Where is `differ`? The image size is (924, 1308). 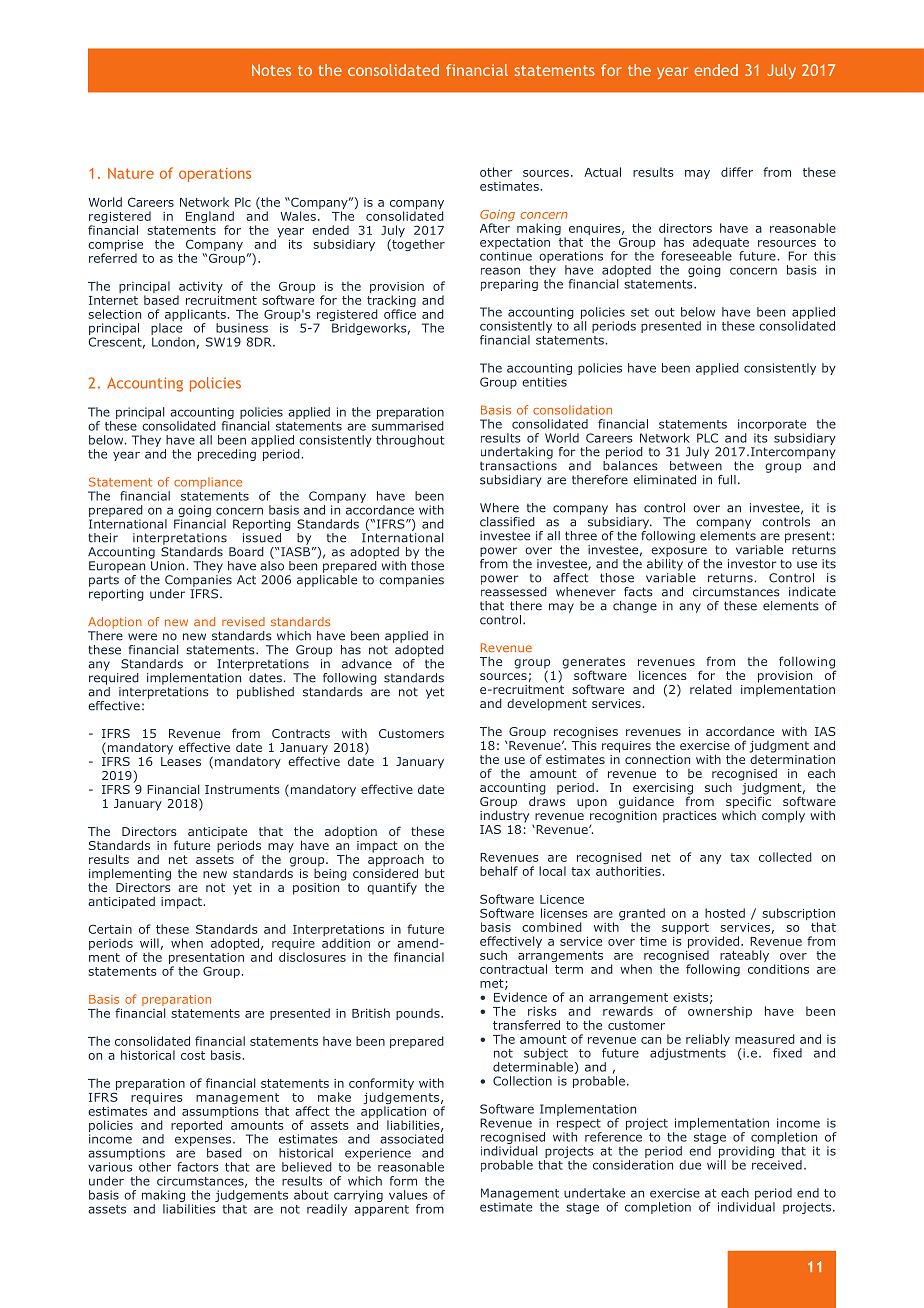
differ is located at coordinates (737, 172).
